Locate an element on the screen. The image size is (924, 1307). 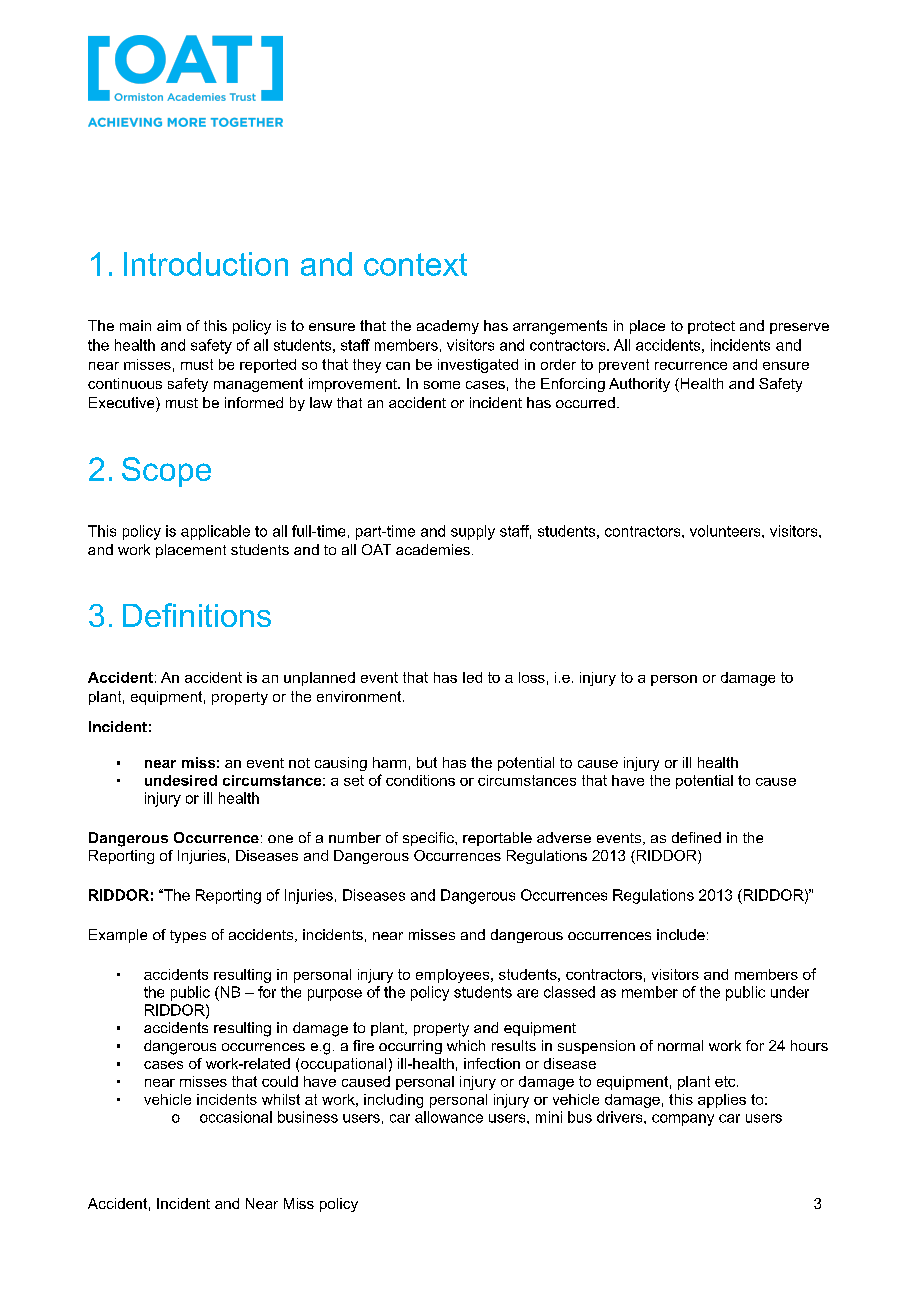
led is located at coordinates (472, 677).
